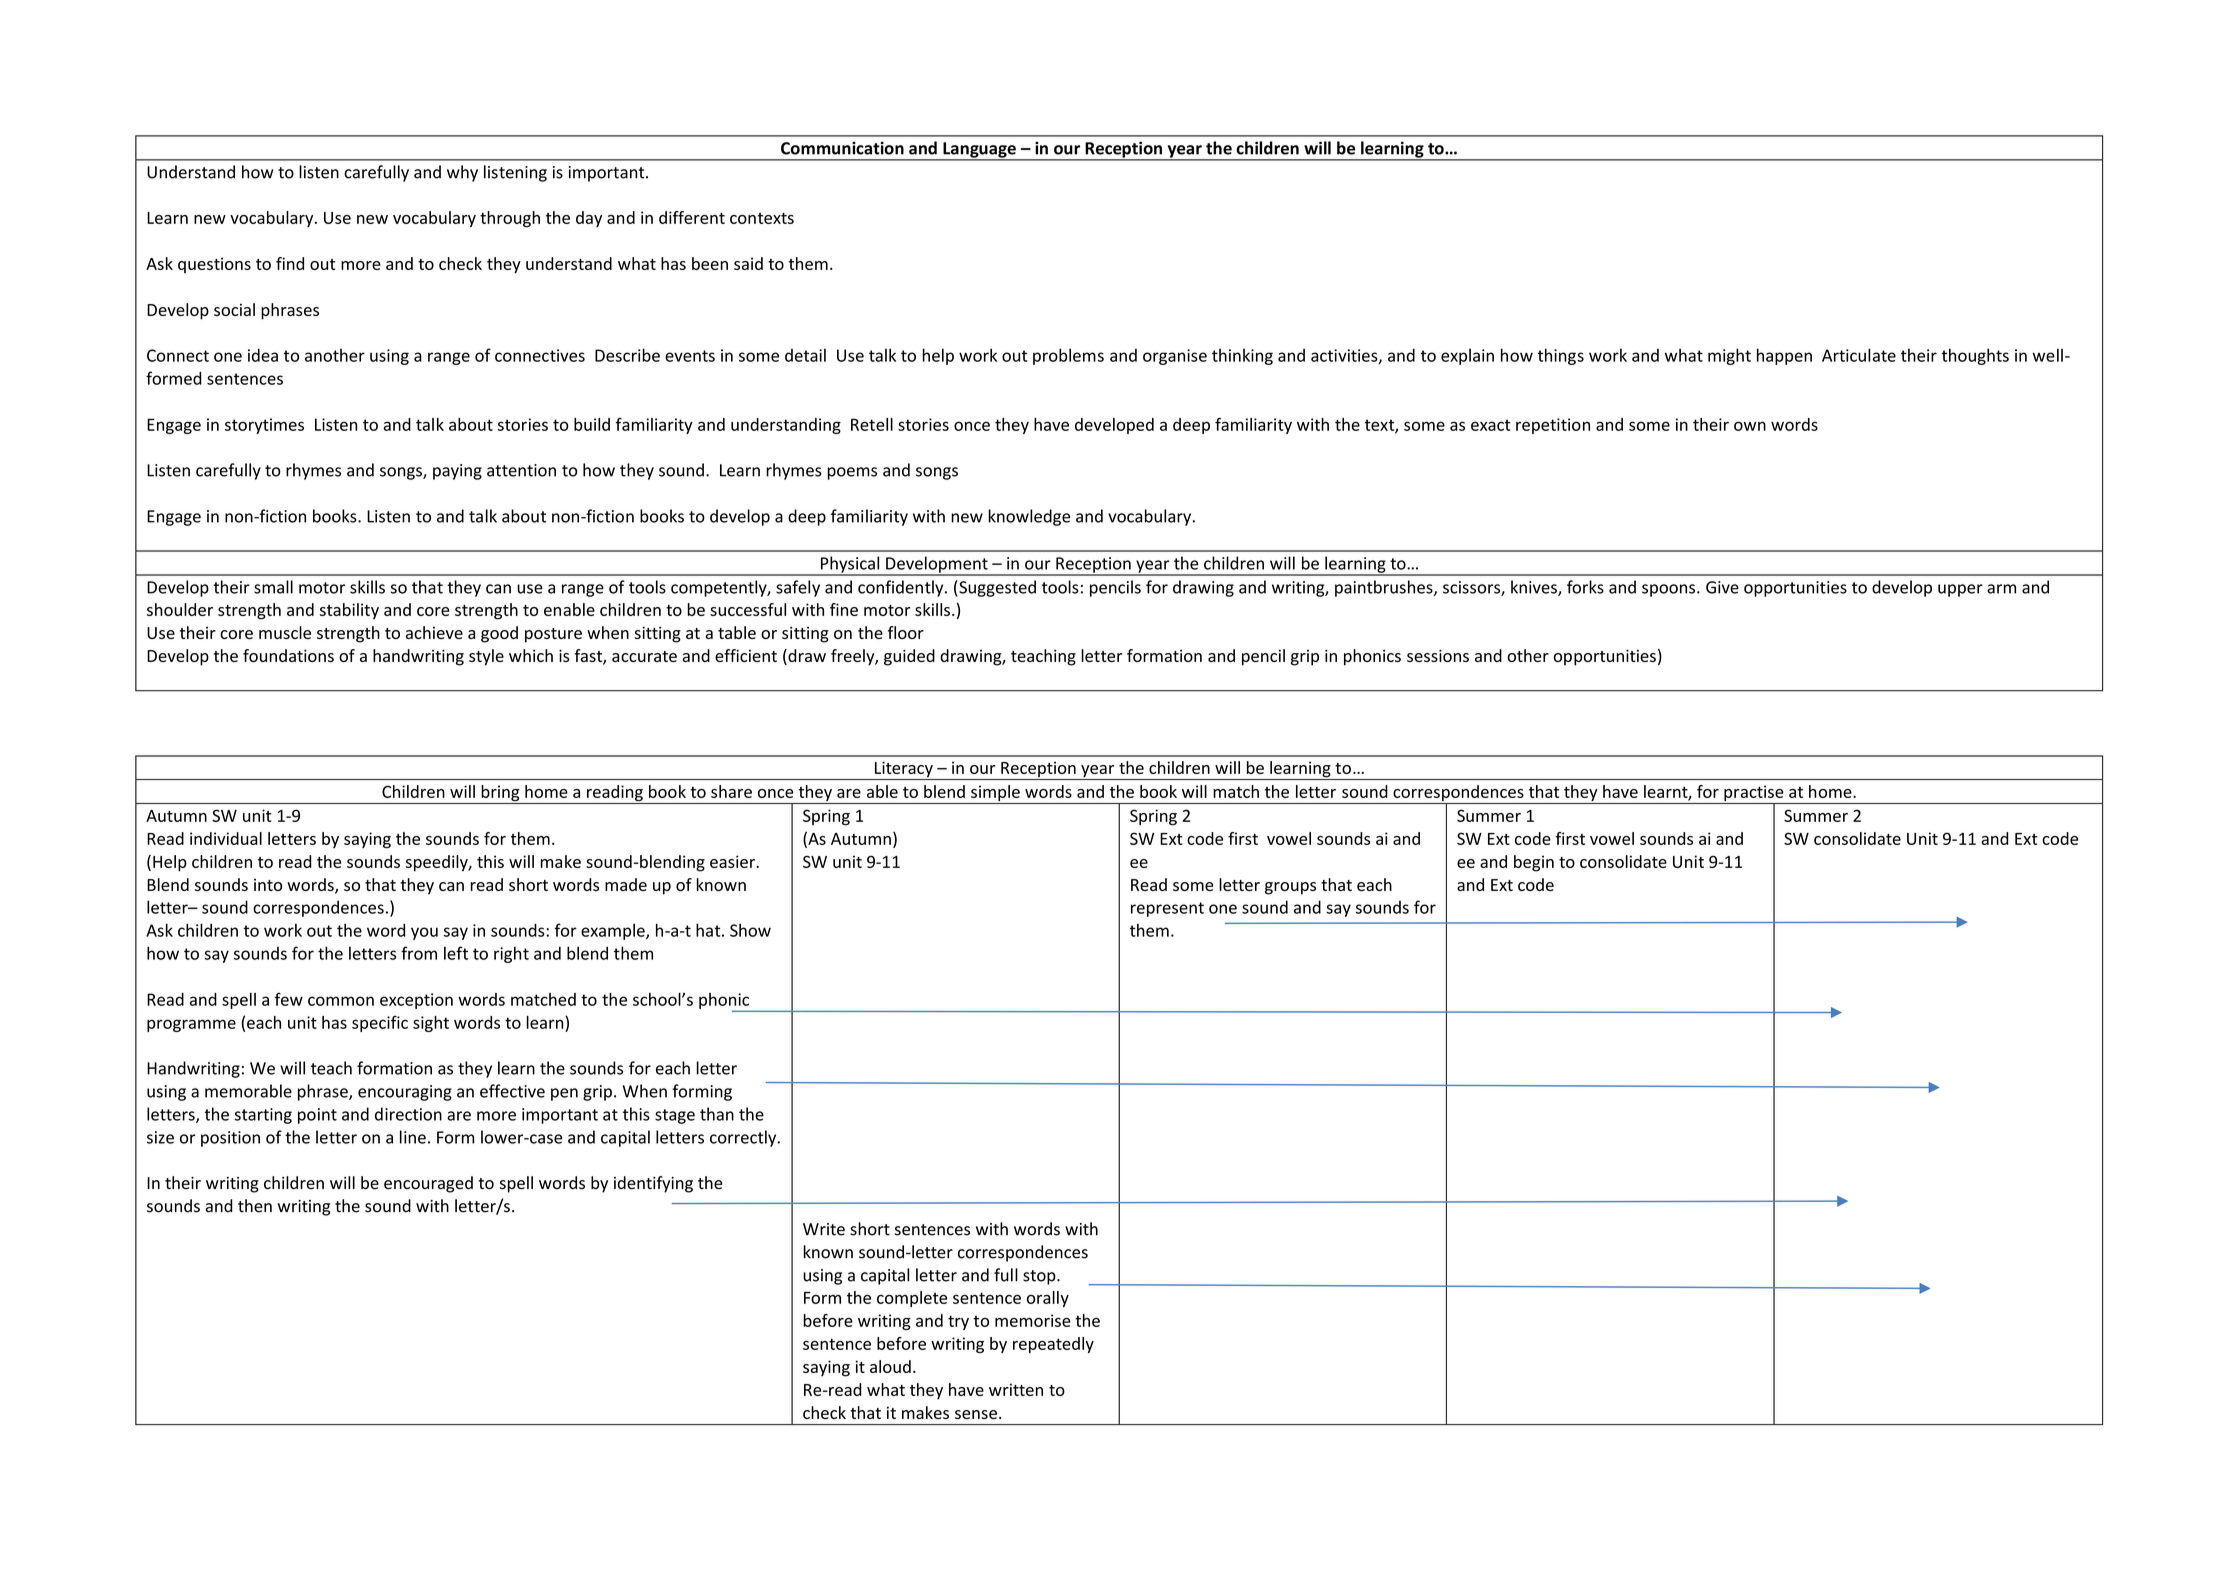 This page has height=1583, width=2238. What do you see at coordinates (979, 151) in the page?
I see `Language` at bounding box center [979, 151].
